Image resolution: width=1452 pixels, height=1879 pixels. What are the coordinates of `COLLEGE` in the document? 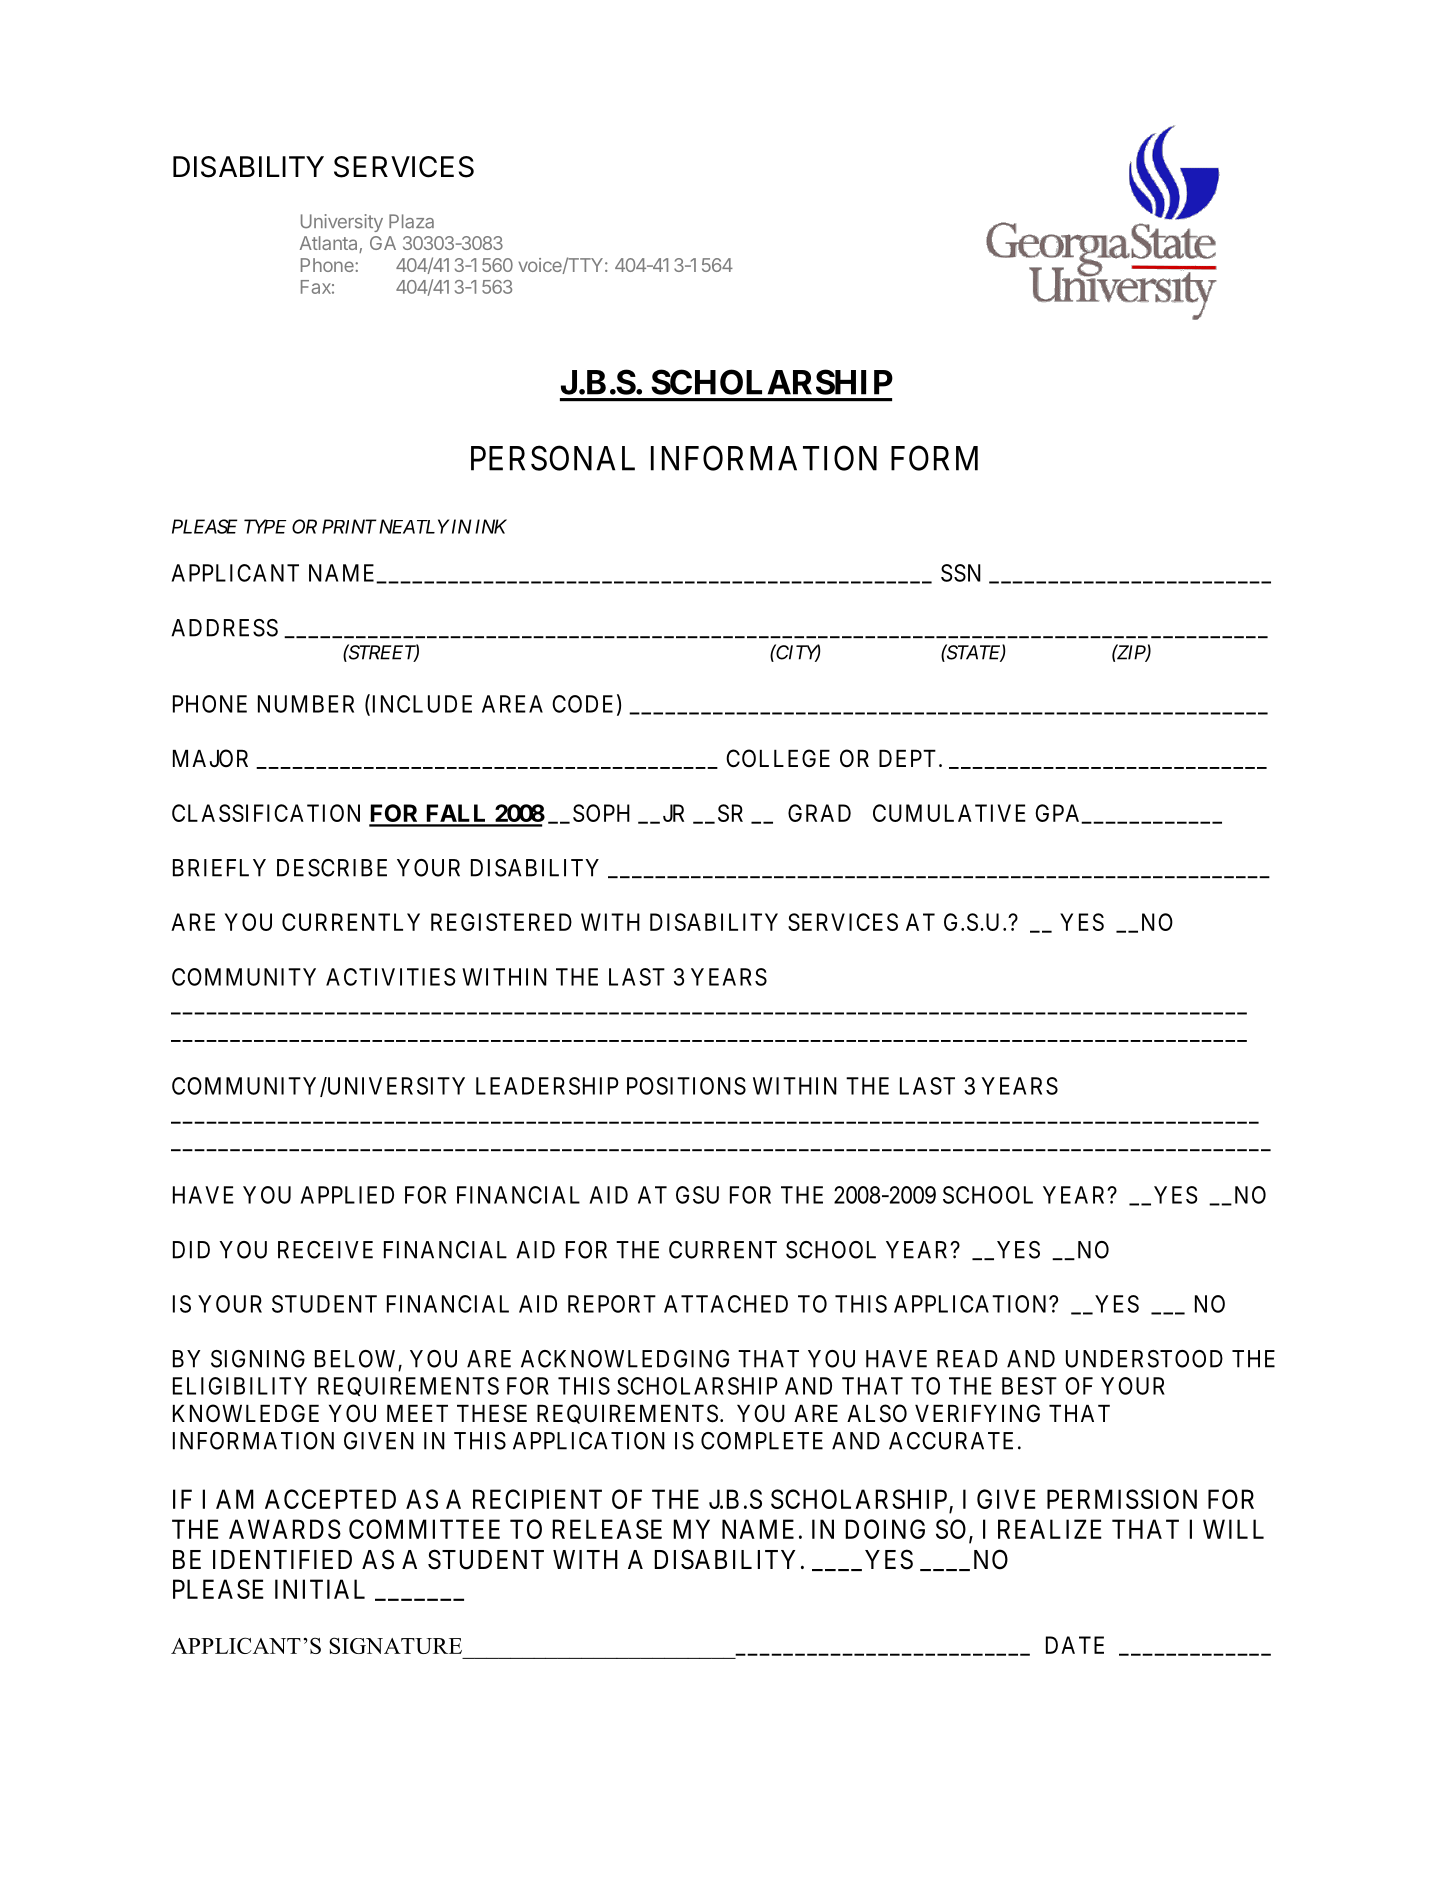 It's located at (778, 758).
